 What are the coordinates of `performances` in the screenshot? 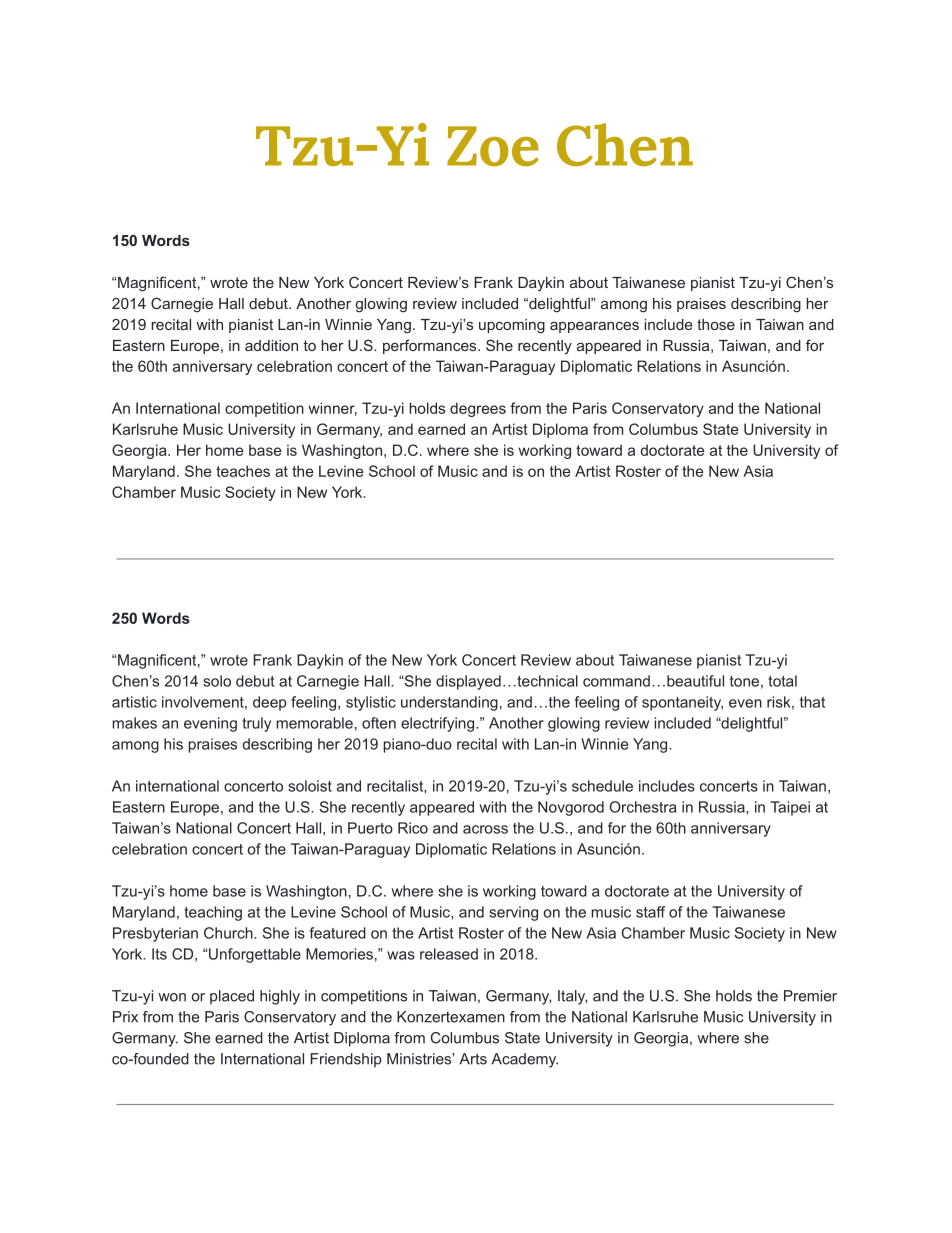 It's located at (431, 346).
